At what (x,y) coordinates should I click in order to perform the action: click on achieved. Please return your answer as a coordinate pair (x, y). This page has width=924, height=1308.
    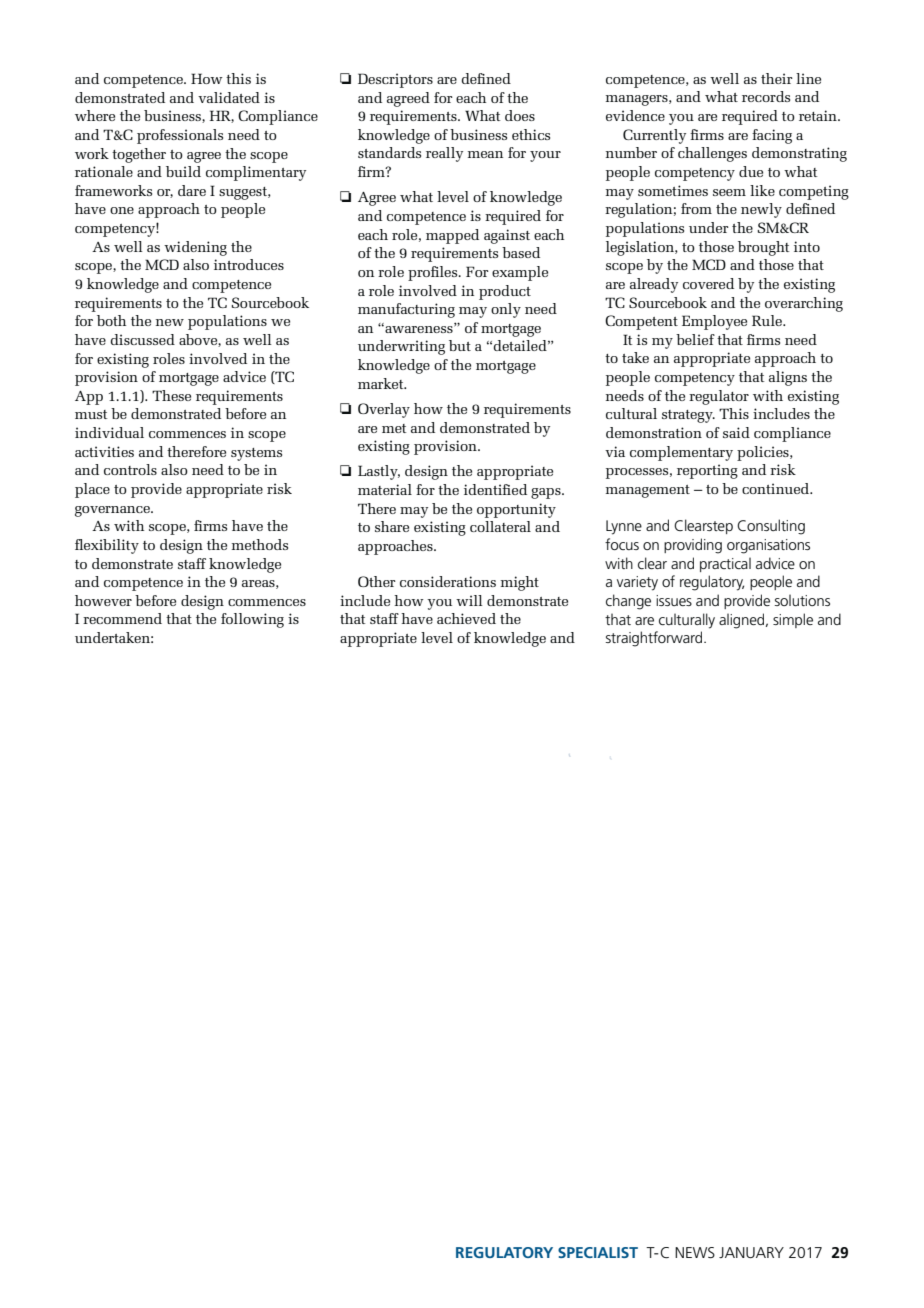
    Looking at the image, I should click on (466, 618).
